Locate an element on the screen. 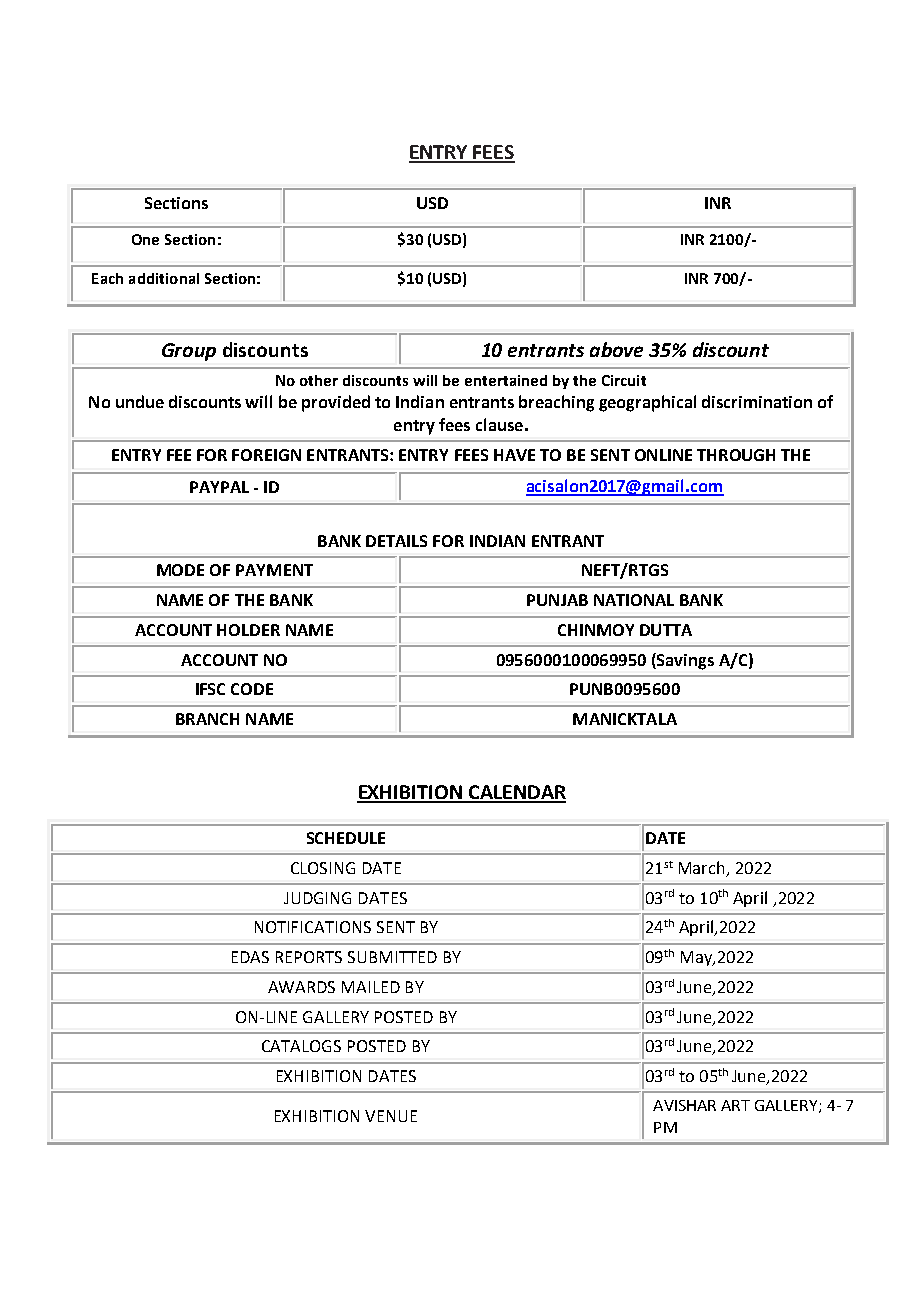  HAVE is located at coordinates (514, 455).
